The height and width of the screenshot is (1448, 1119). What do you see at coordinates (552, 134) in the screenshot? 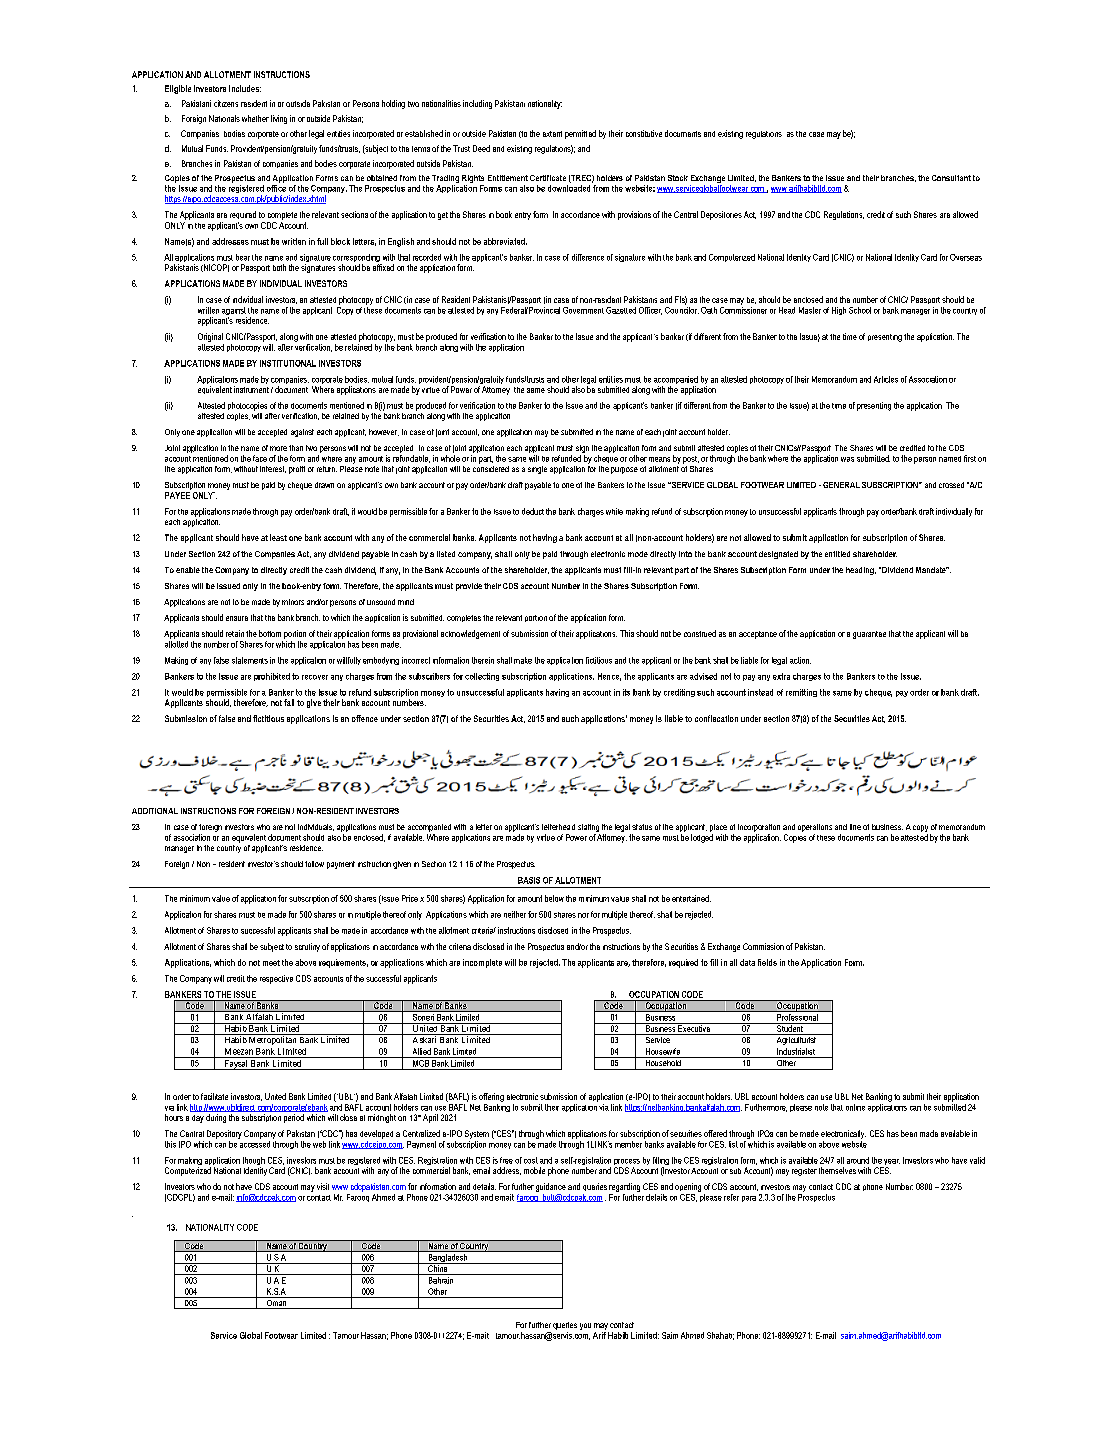
I see `extent` at bounding box center [552, 134].
